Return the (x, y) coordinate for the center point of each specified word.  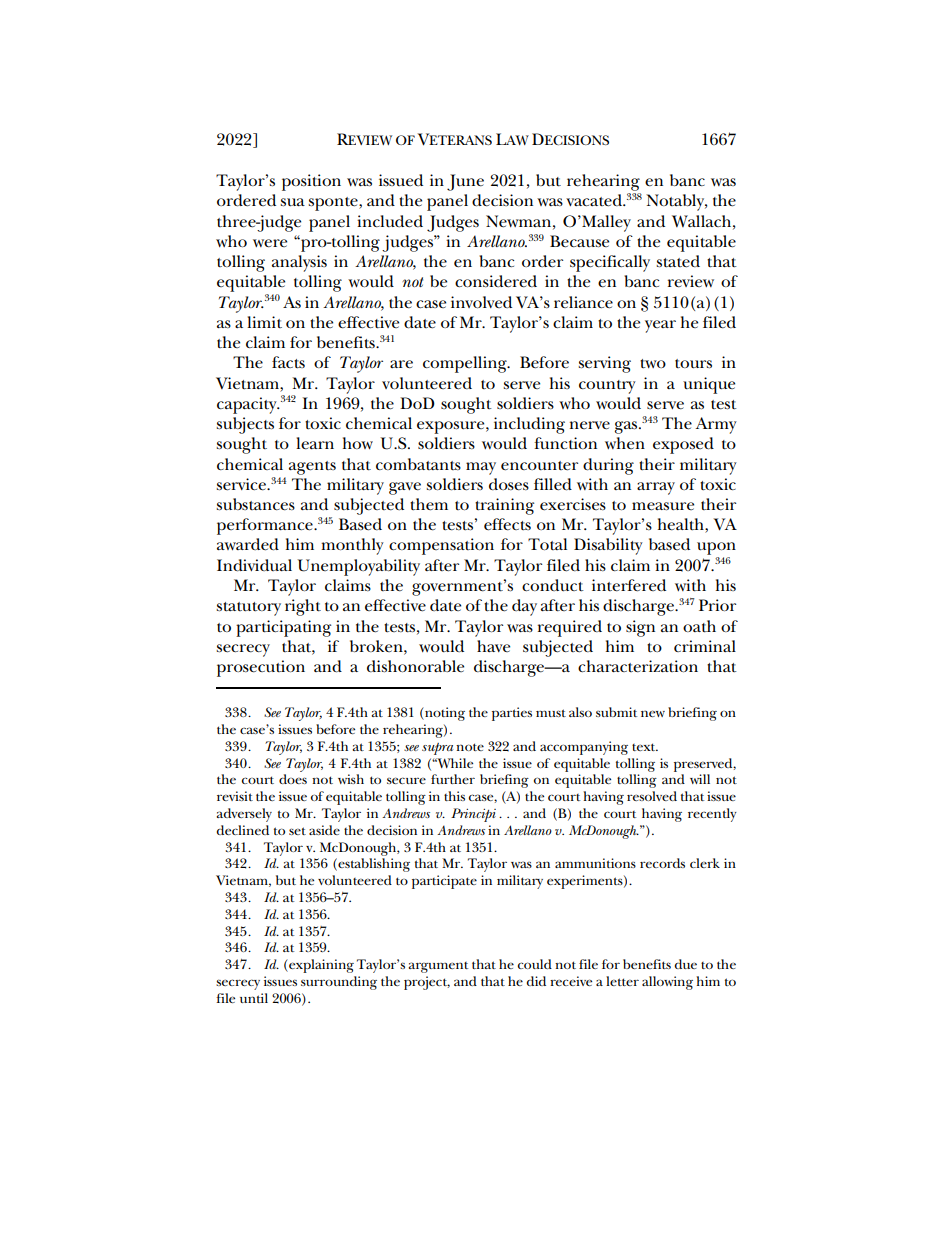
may (481, 468)
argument (438, 967)
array (656, 488)
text (645, 747)
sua (292, 202)
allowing (667, 983)
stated (678, 261)
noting (444, 714)
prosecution (261, 668)
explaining (320, 966)
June (465, 182)
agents (312, 468)
